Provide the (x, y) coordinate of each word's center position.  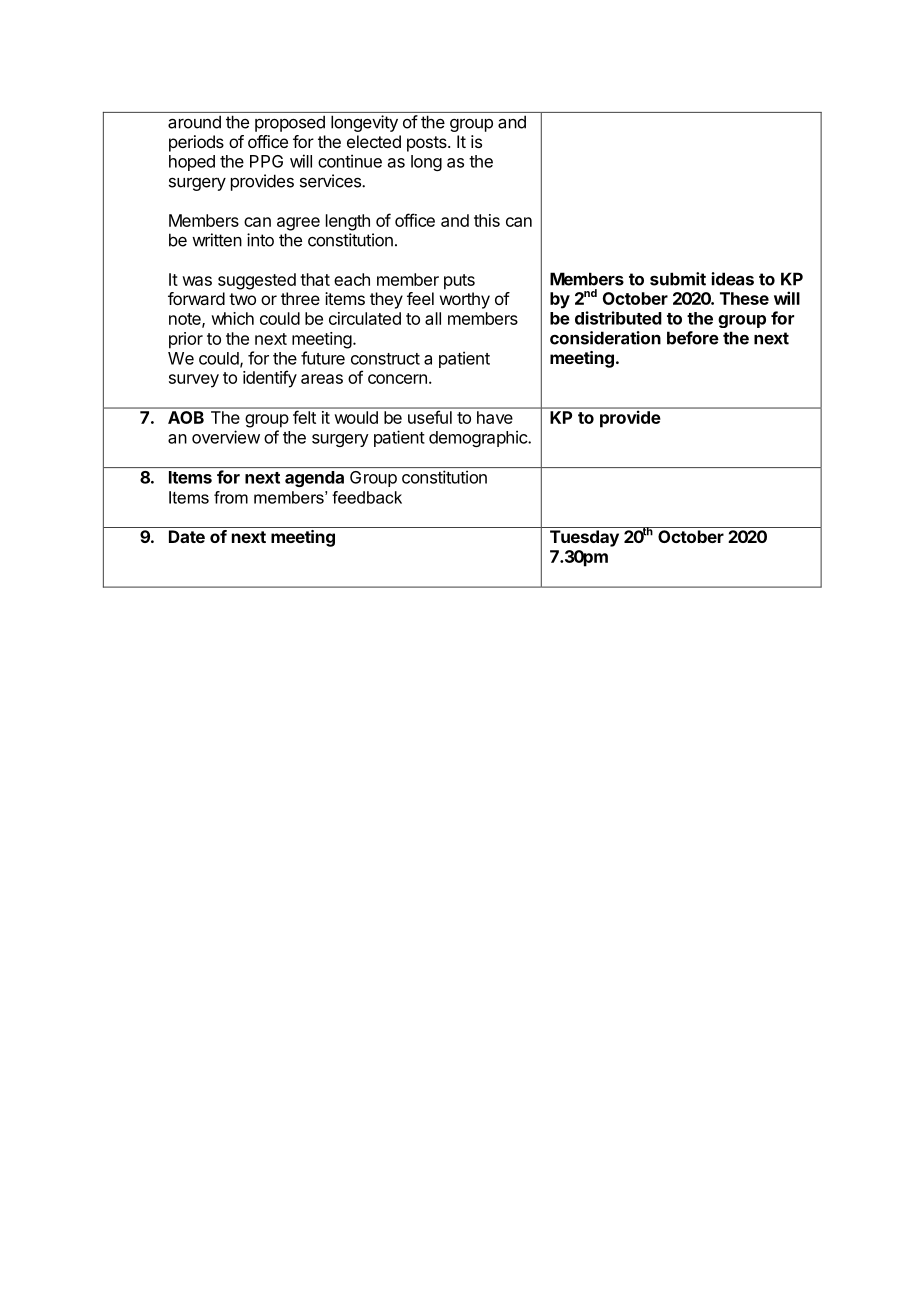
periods (196, 143)
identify (270, 379)
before (693, 338)
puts (459, 282)
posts (428, 144)
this (487, 220)
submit (678, 279)
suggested (257, 281)
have (494, 417)
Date (187, 536)
